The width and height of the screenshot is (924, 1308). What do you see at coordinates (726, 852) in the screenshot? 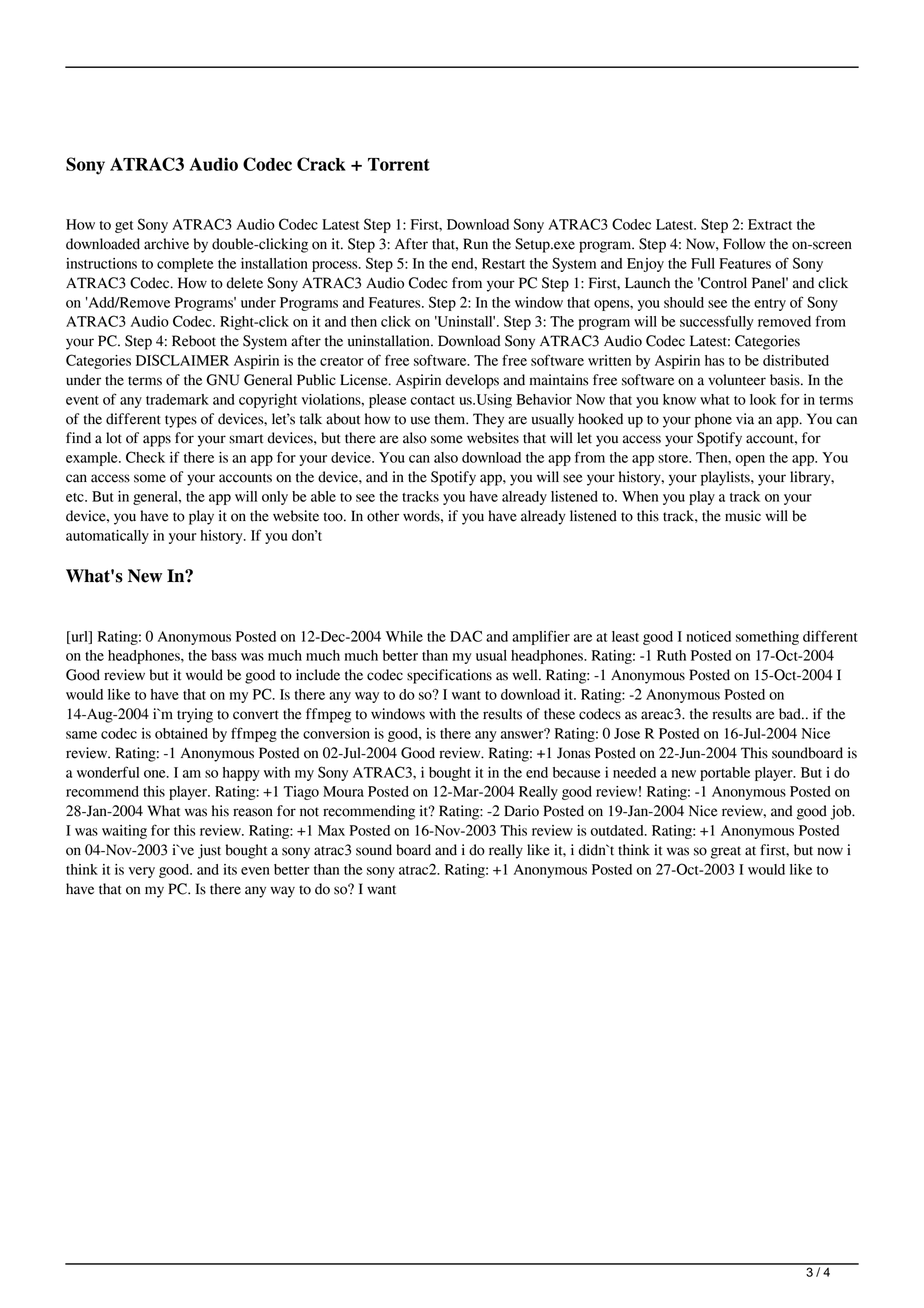
I see `great` at bounding box center [726, 852].
